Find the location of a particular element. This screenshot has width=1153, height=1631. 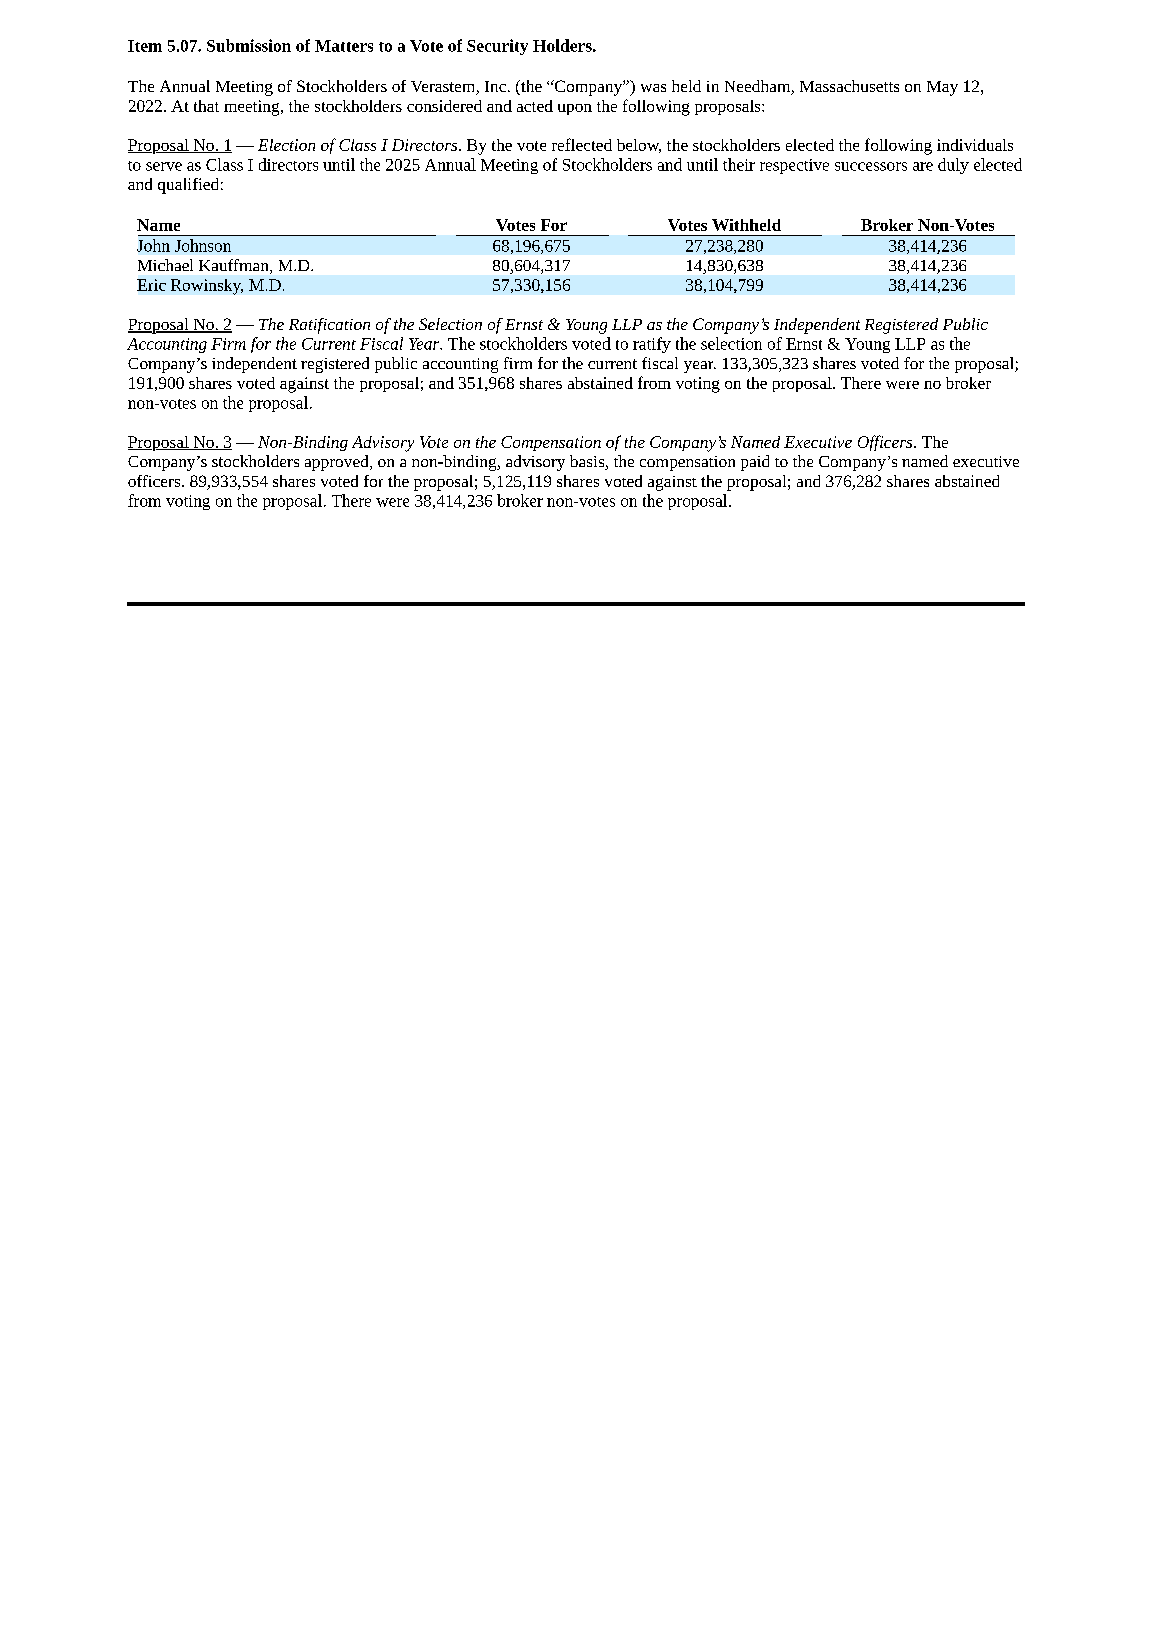

serve is located at coordinates (164, 166).
